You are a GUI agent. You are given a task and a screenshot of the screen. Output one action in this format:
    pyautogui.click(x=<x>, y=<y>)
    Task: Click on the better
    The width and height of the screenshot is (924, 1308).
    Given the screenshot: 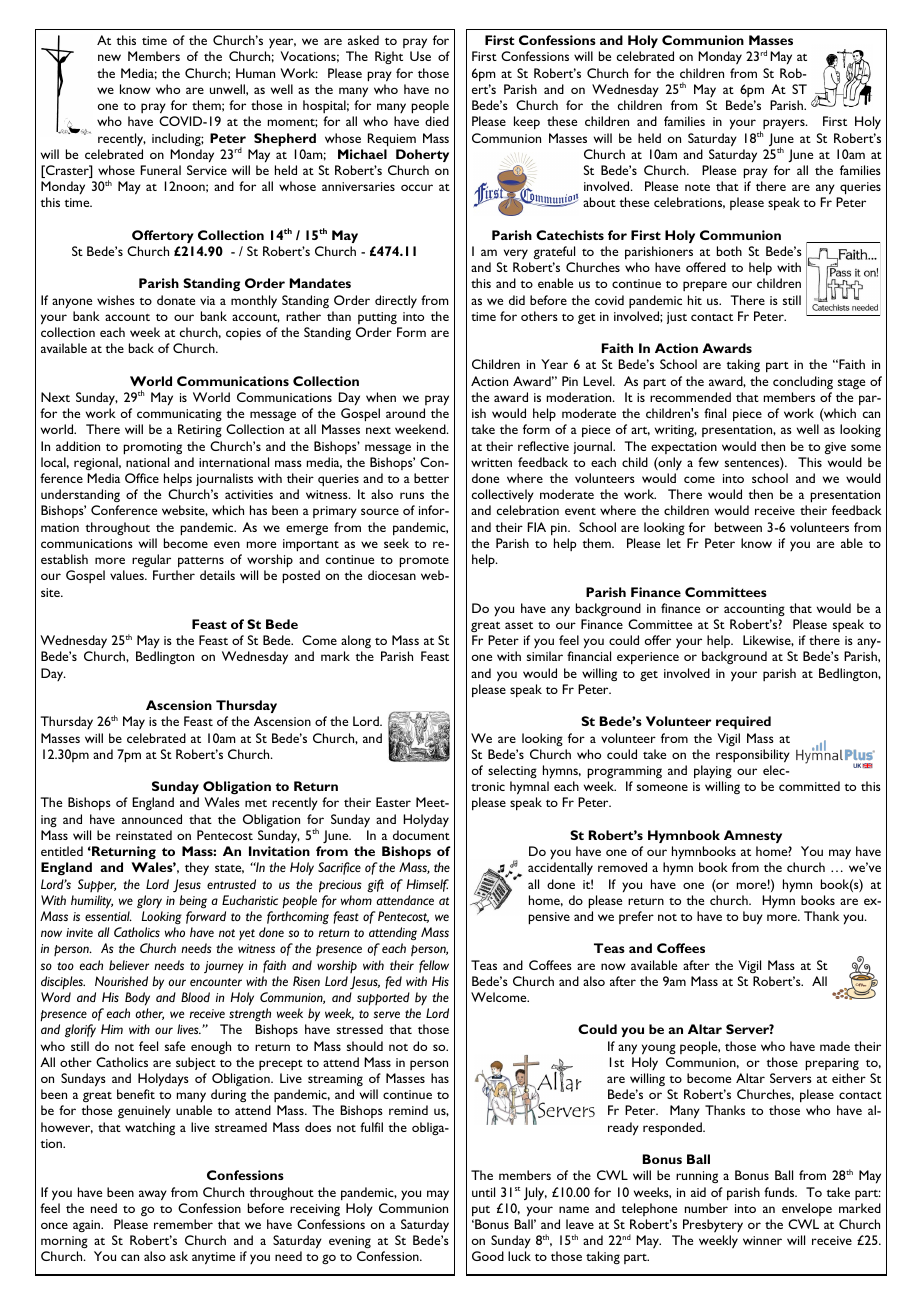 What is the action you would take?
    pyautogui.click(x=431, y=478)
